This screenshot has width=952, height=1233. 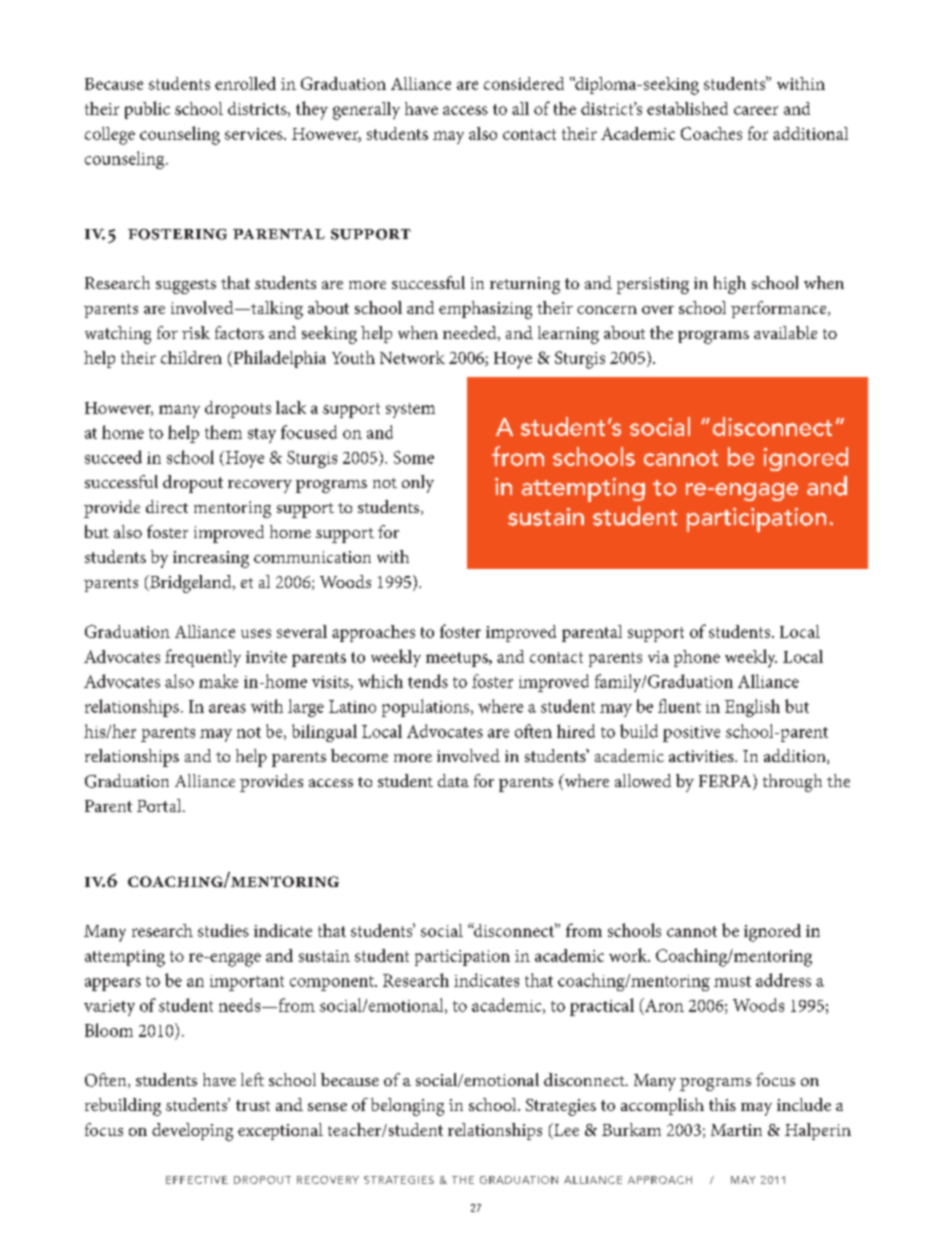 What do you see at coordinates (736, 1130) in the screenshot?
I see `Martin` at bounding box center [736, 1130].
